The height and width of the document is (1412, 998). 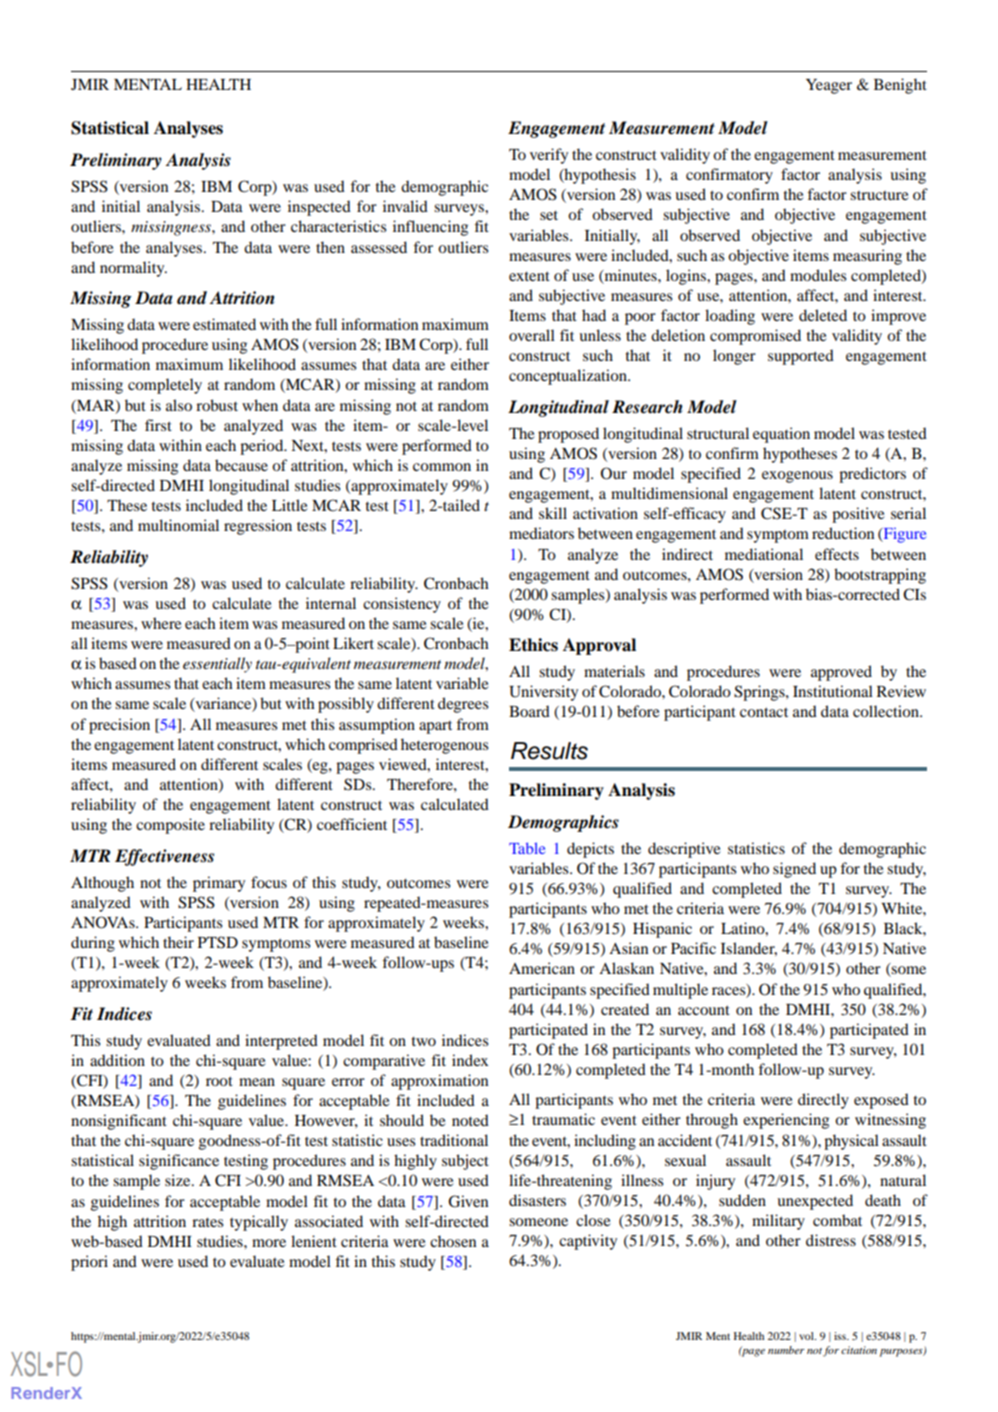 I want to click on Board, so click(x=529, y=711).
